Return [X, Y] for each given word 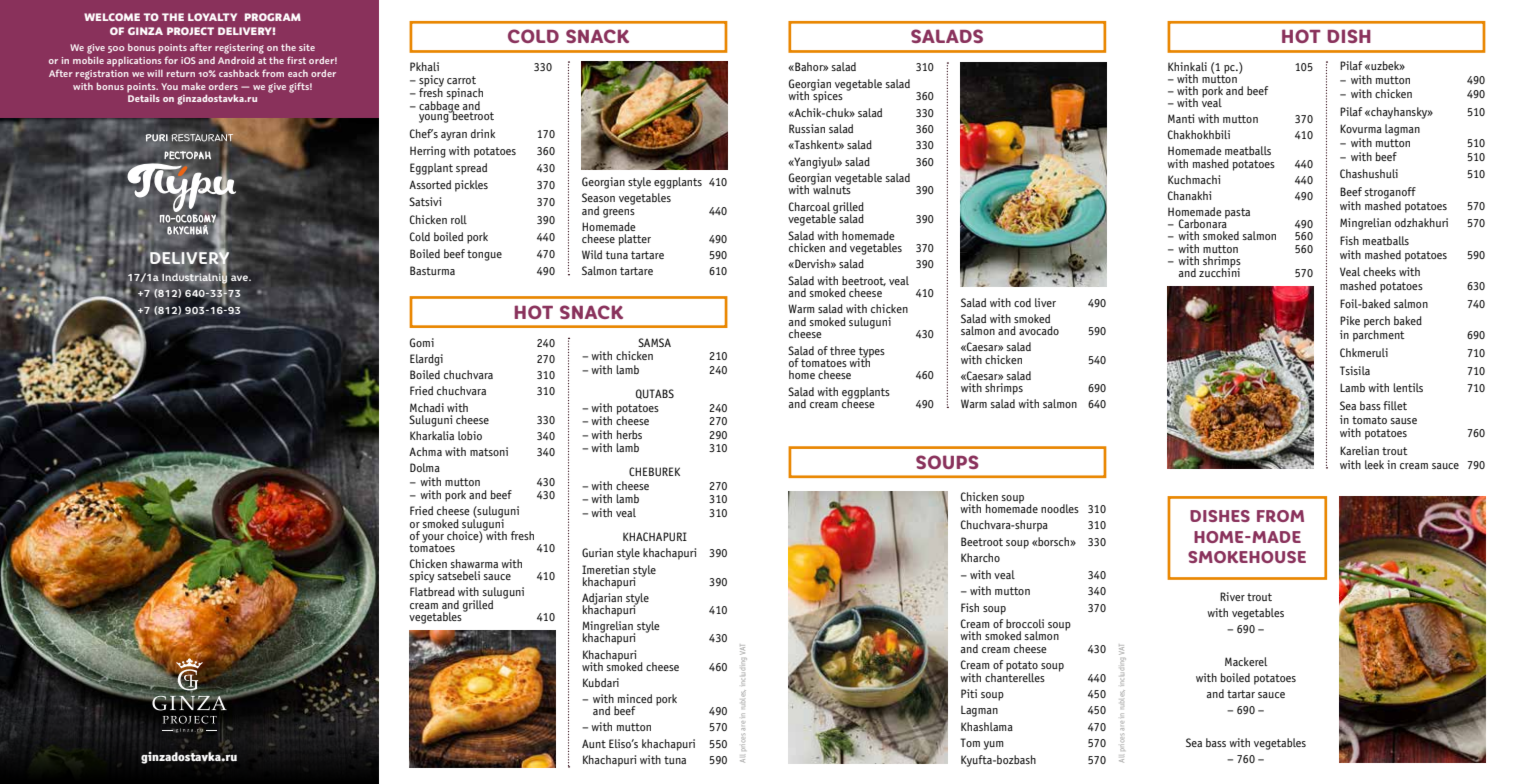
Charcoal [809, 206]
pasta [1237, 213]
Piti [969, 693]
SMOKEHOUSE [1247, 557]
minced [635, 698]
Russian [807, 128]
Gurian [597, 552]
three [843, 350]
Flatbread [432, 591]
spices [827, 96]
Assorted [430, 184]
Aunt [594, 743]
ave [241, 278]
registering [239, 49]
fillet [1395, 405]
